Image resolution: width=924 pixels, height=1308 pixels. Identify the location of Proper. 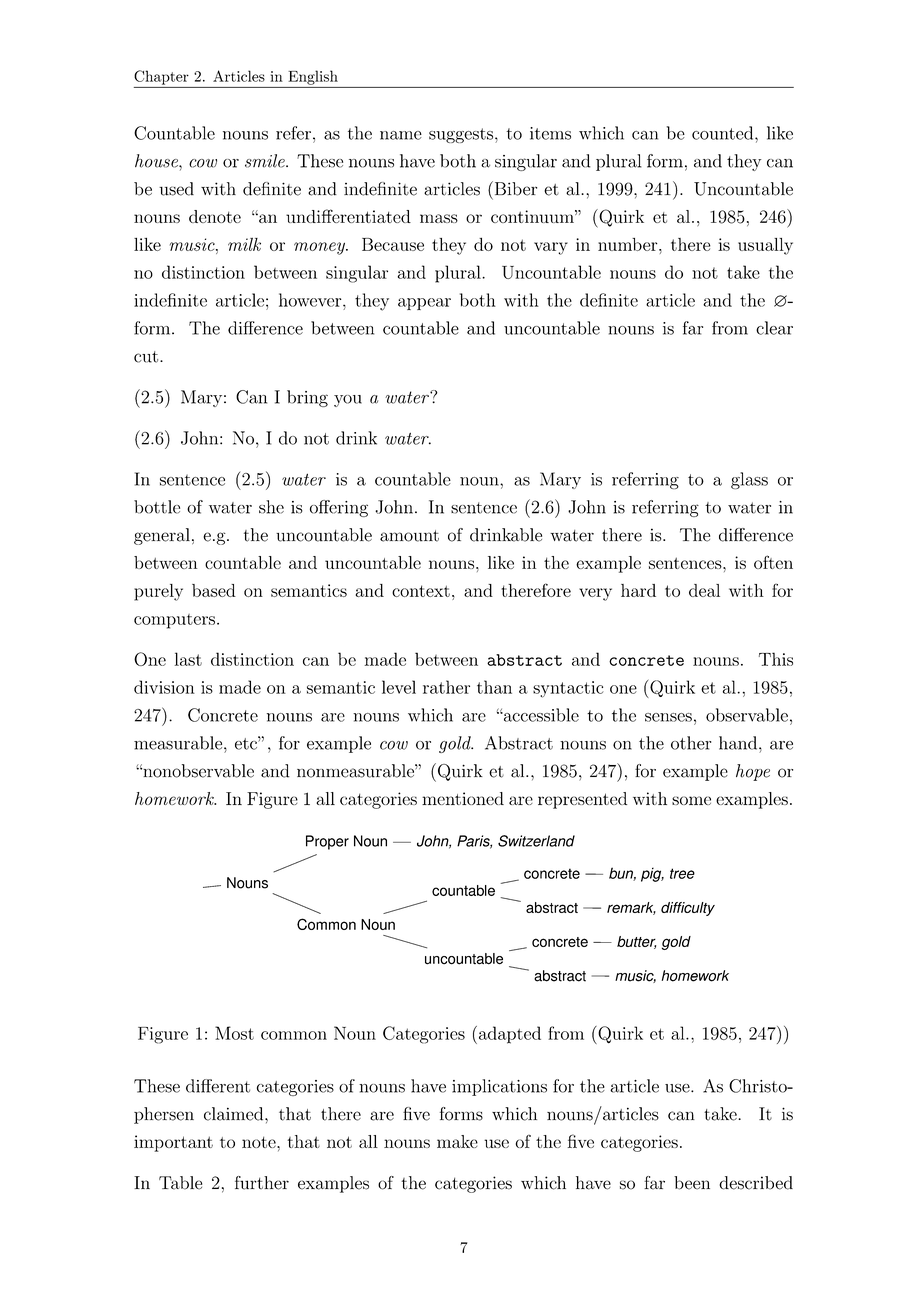
(327, 842).
